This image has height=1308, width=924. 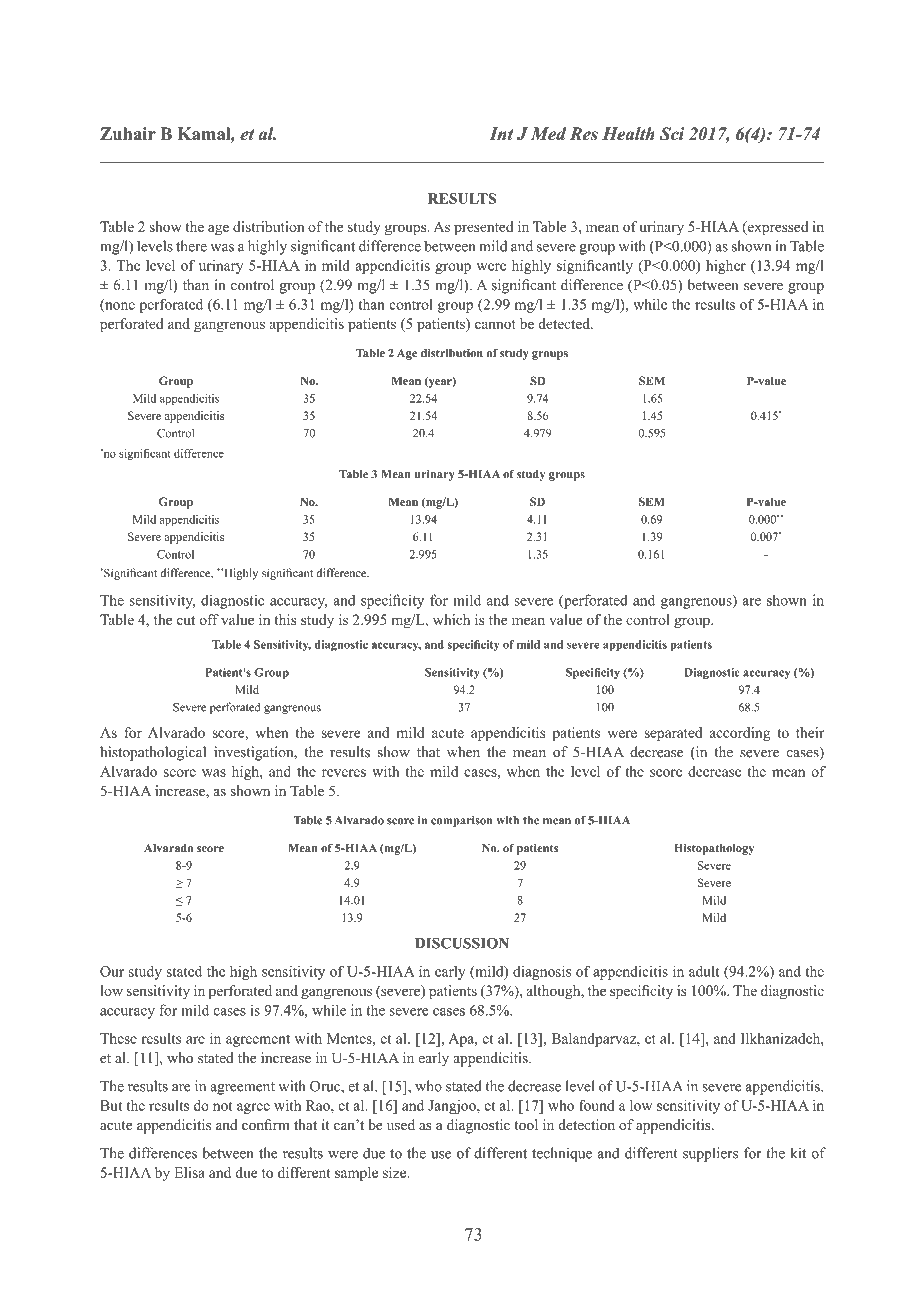 I want to click on Int, so click(x=501, y=134).
